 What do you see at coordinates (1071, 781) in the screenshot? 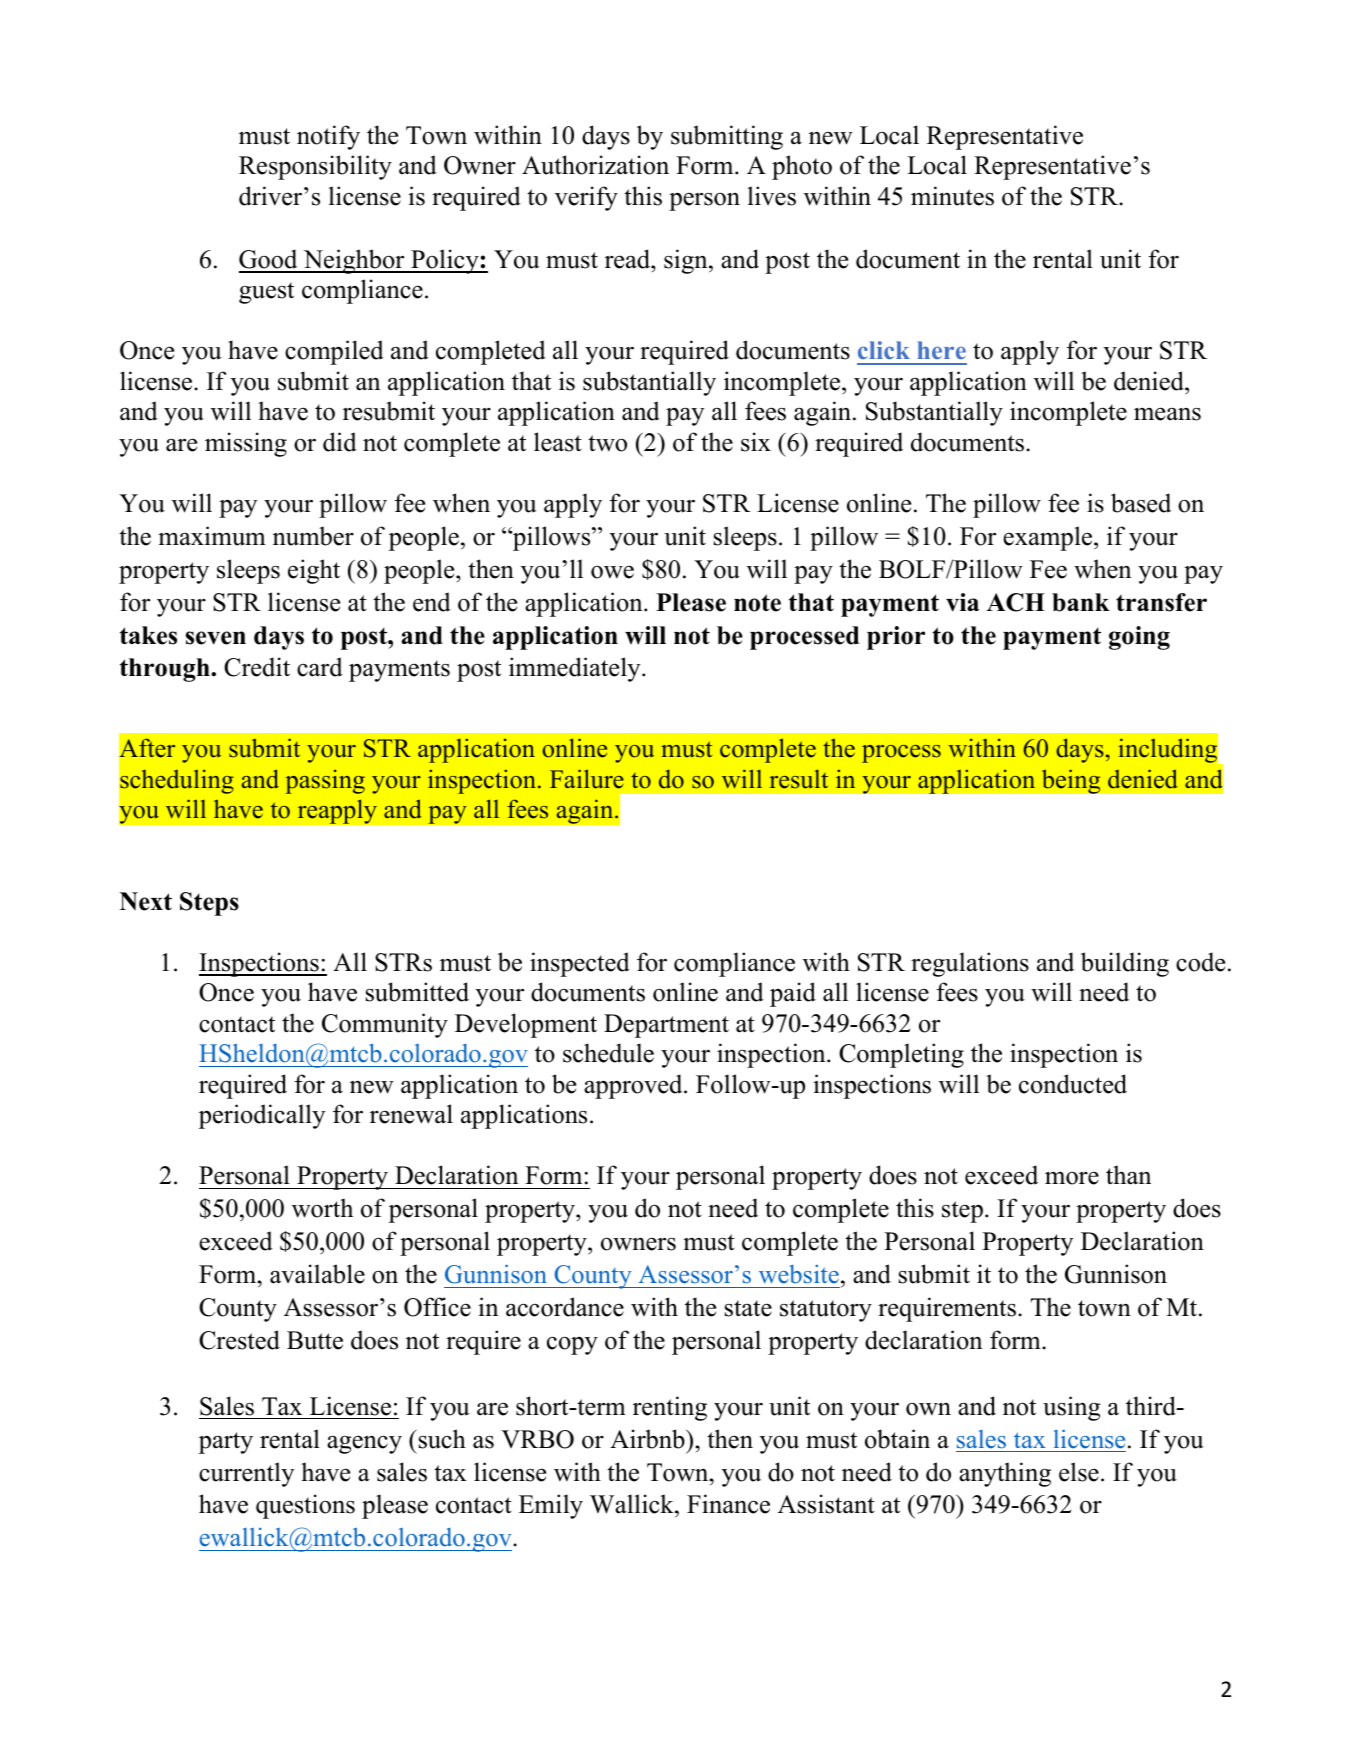
I see `being` at bounding box center [1071, 781].
